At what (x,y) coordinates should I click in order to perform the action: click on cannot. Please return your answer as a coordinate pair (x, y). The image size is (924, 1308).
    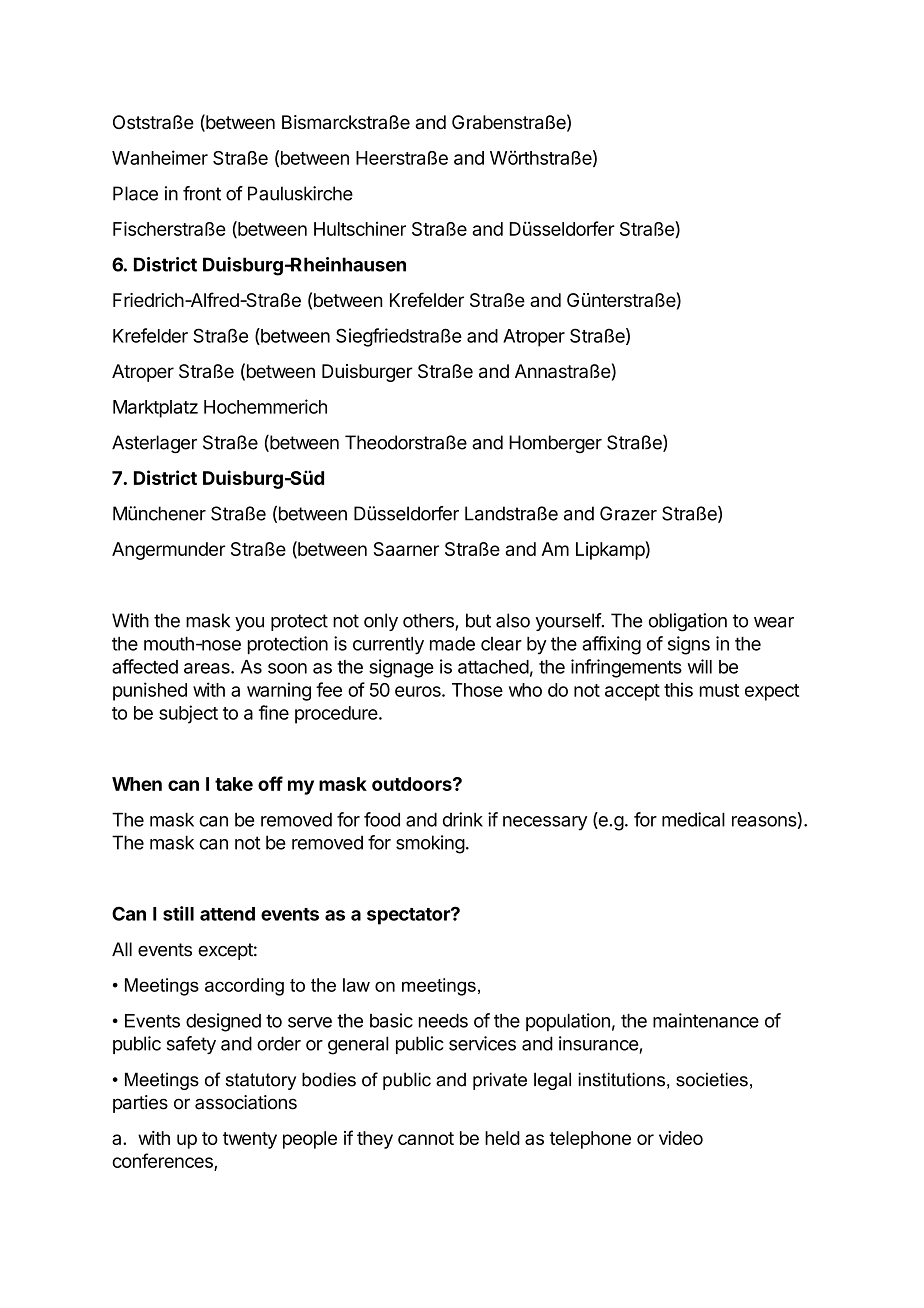
    Looking at the image, I should click on (426, 1138).
